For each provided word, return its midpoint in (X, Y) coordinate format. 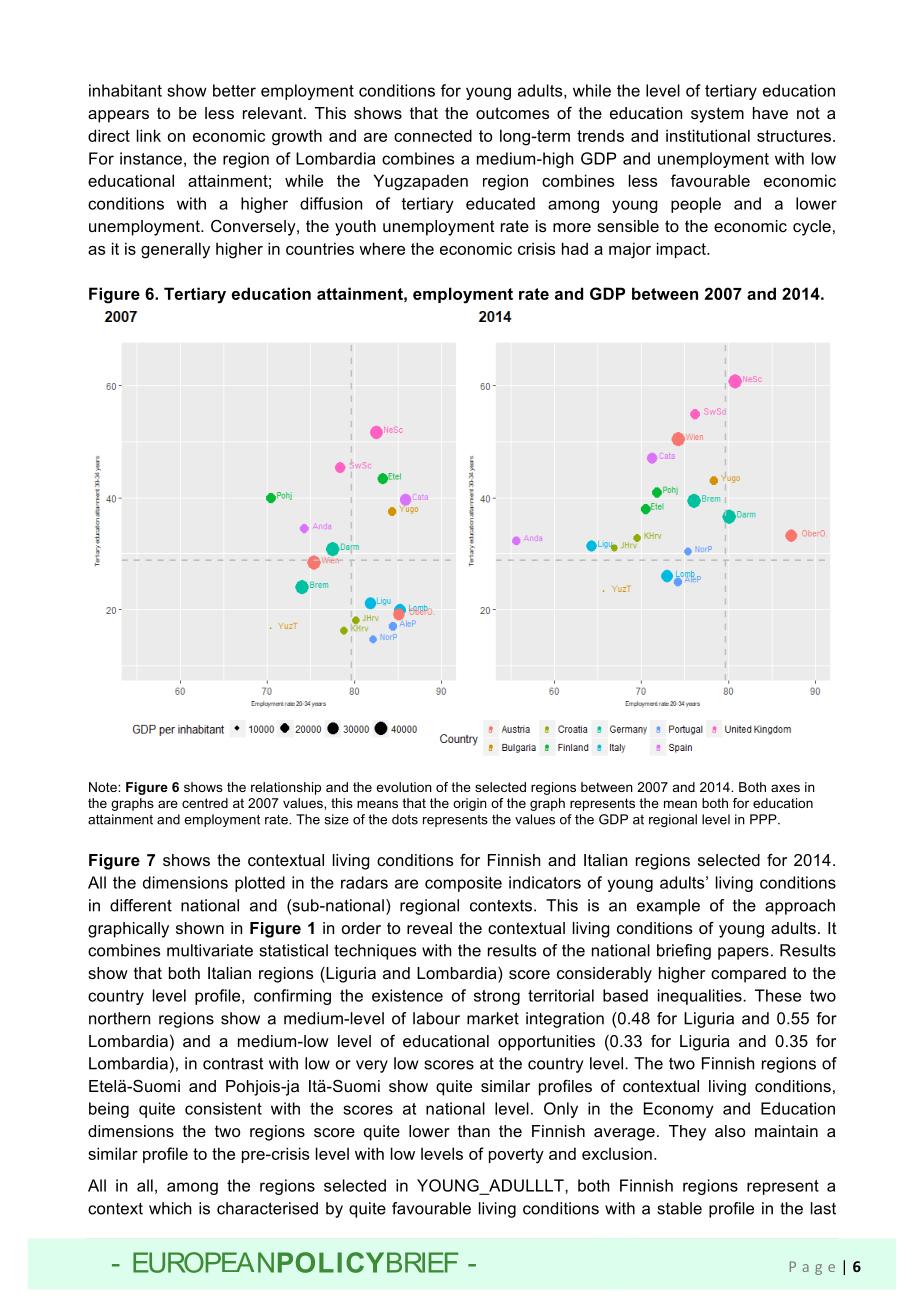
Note (104, 787)
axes (785, 788)
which (170, 1208)
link (149, 135)
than (474, 1131)
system (717, 115)
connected (433, 135)
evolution (404, 787)
